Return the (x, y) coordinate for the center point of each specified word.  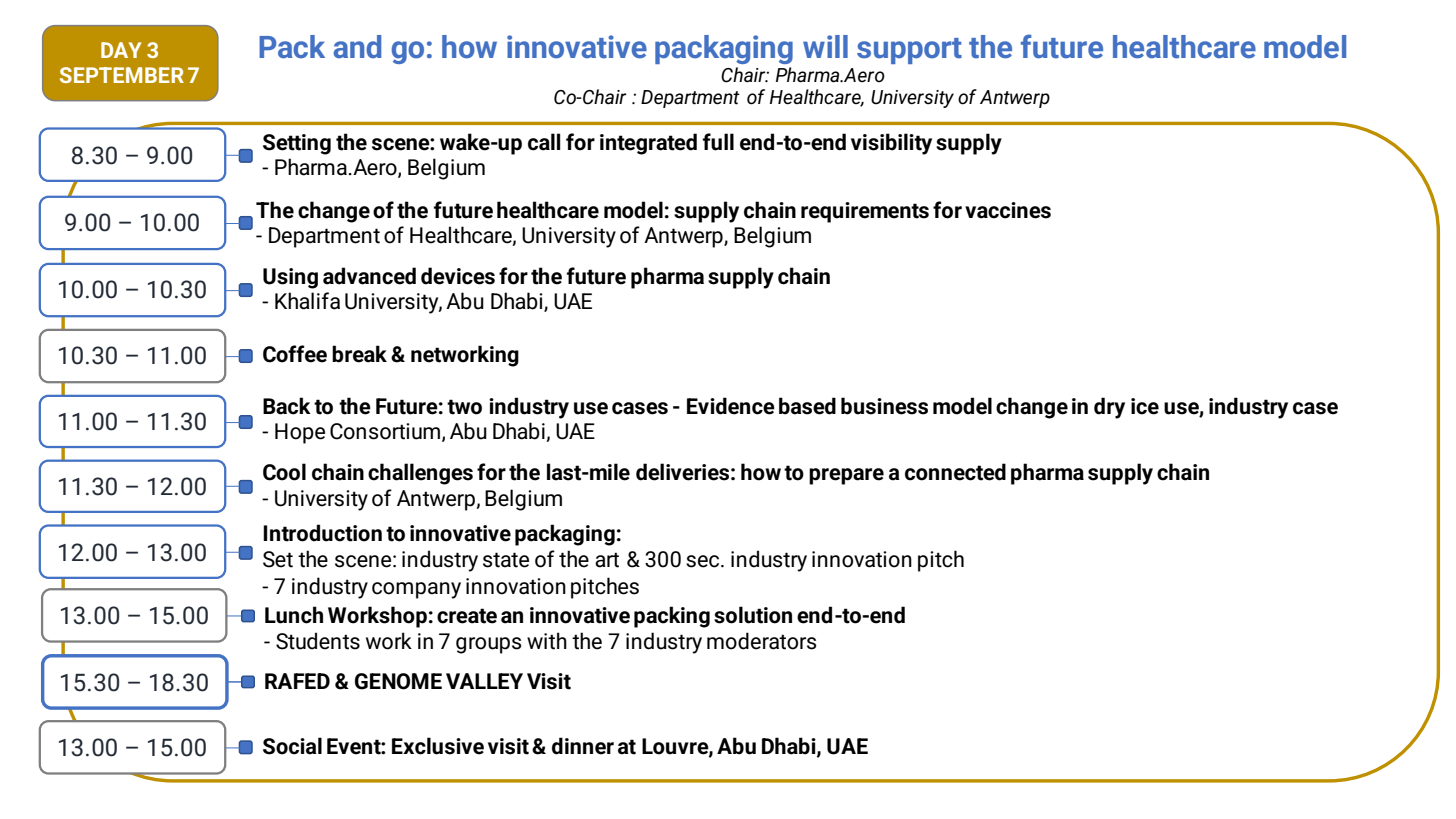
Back (287, 406)
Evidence (731, 406)
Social (292, 746)
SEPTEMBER (122, 75)
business (884, 406)
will (825, 46)
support (909, 51)
